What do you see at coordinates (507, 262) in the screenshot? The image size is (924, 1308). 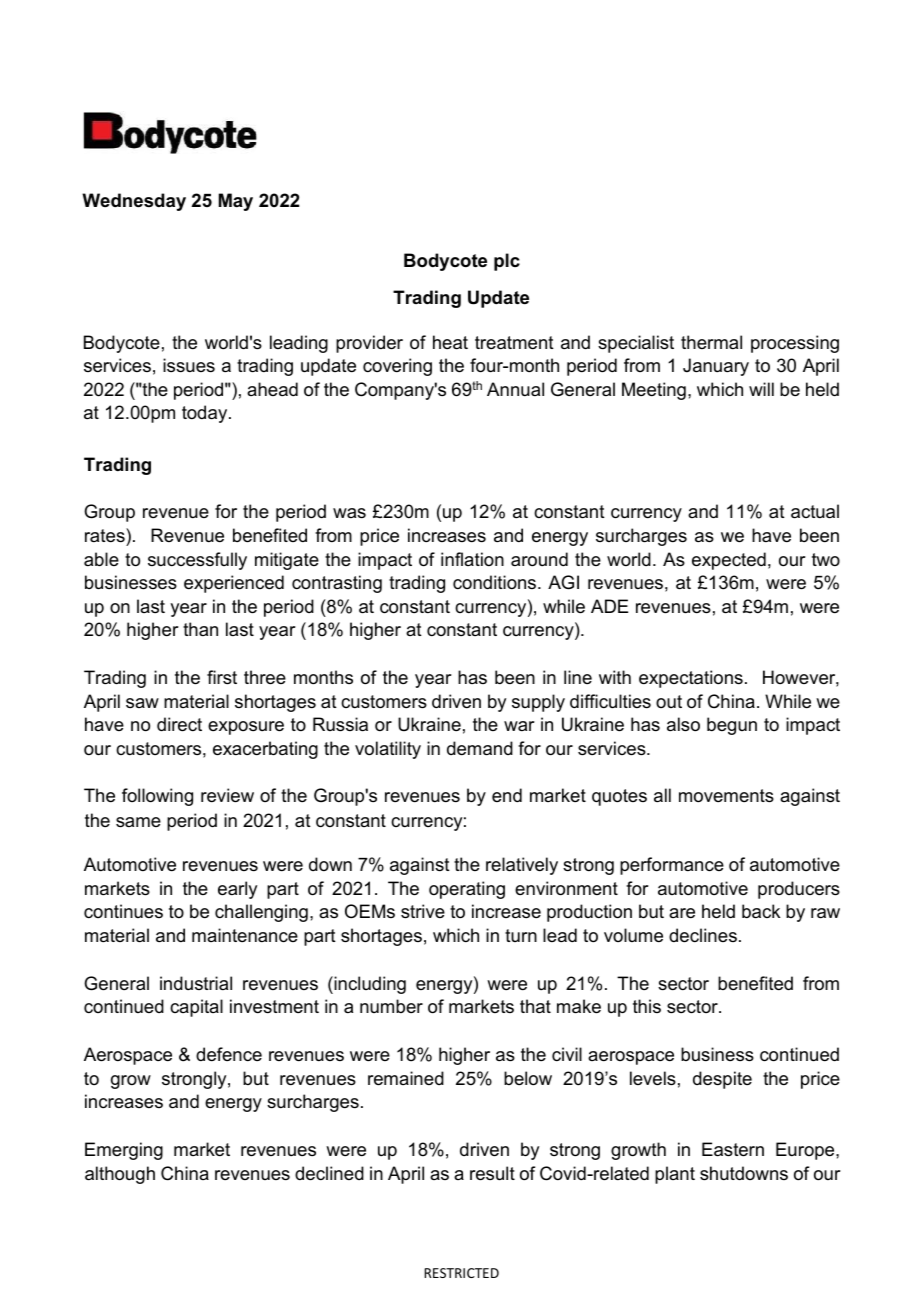 I see `plc` at bounding box center [507, 262].
